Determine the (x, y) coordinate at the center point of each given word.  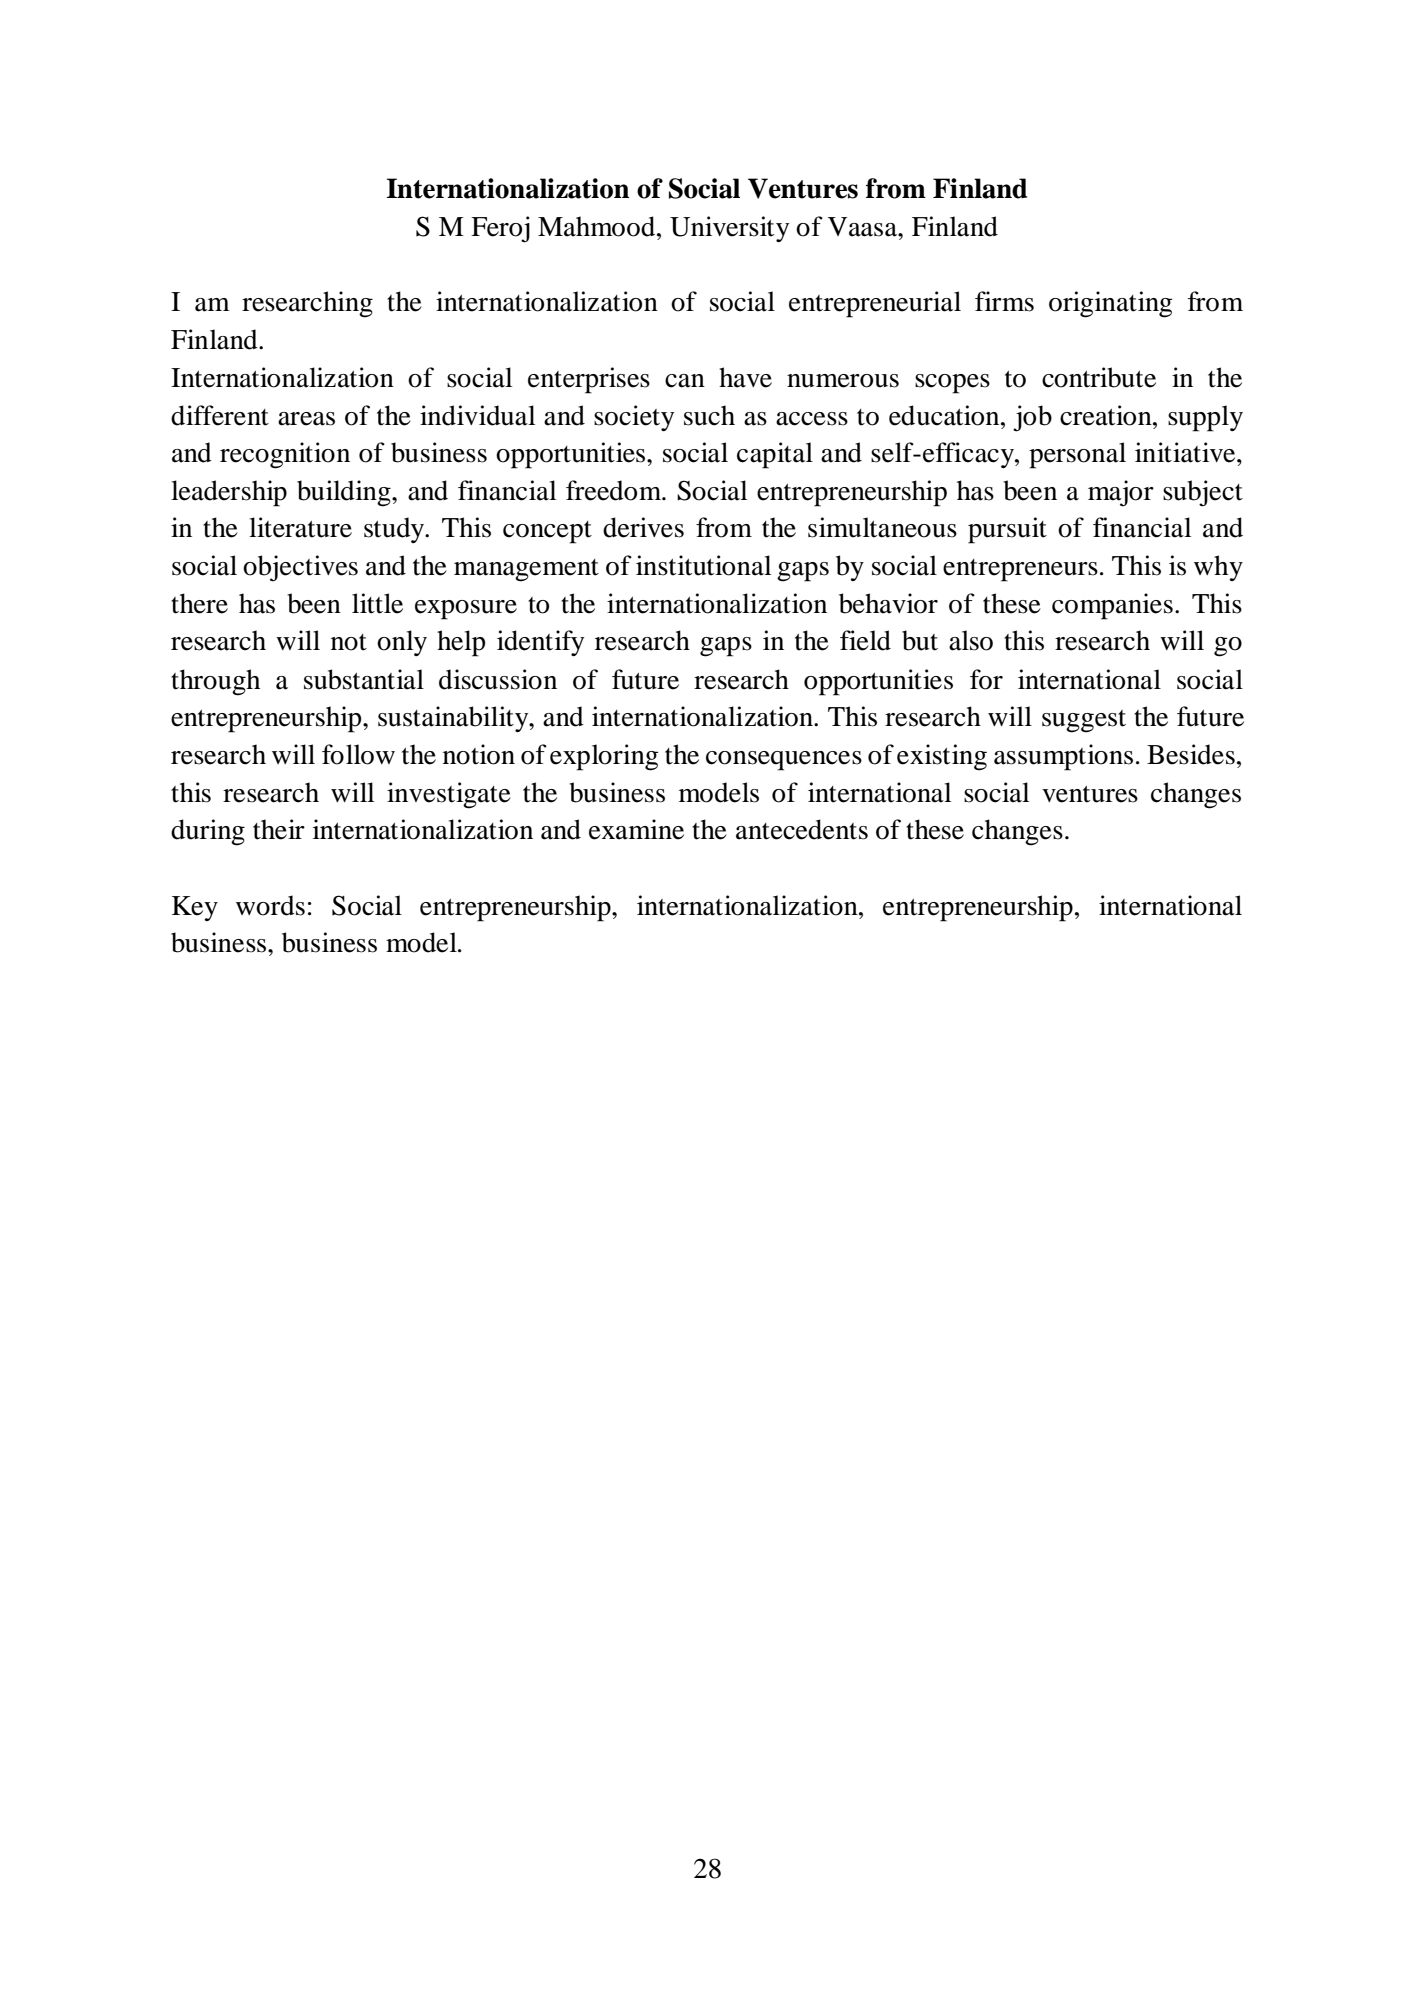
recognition (285, 455)
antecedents (802, 829)
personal (1077, 455)
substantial (364, 679)
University (729, 229)
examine (636, 829)
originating (1110, 304)
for (986, 679)
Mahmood (598, 226)
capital (775, 455)
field (865, 640)
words (270, 905)
